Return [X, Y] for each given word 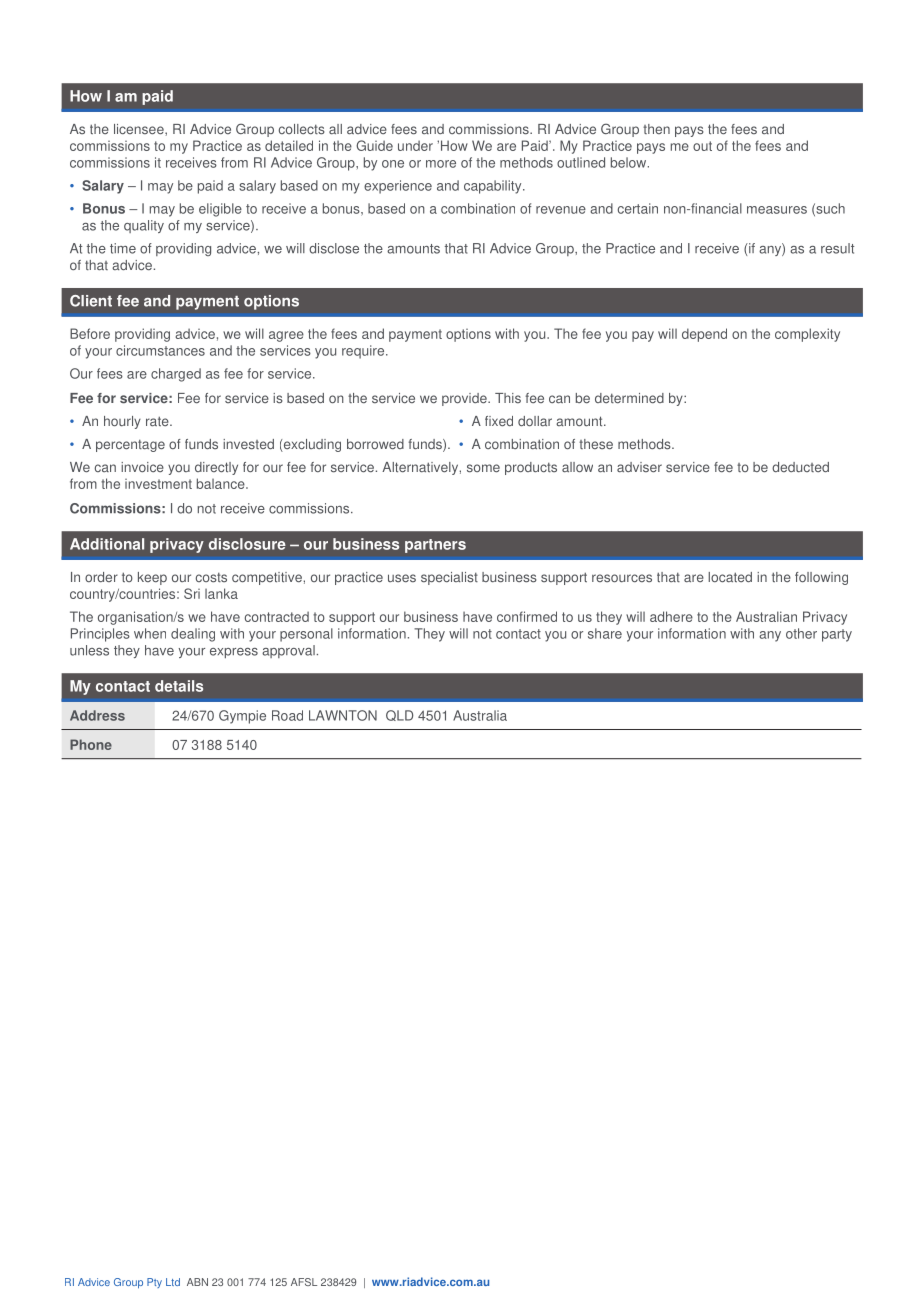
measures [777, 210]
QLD [399, 715]
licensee [140, 129]
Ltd [173, 1282]
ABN [197, 1282]
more [441, 164]
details [179, 686]
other [801, 633]
